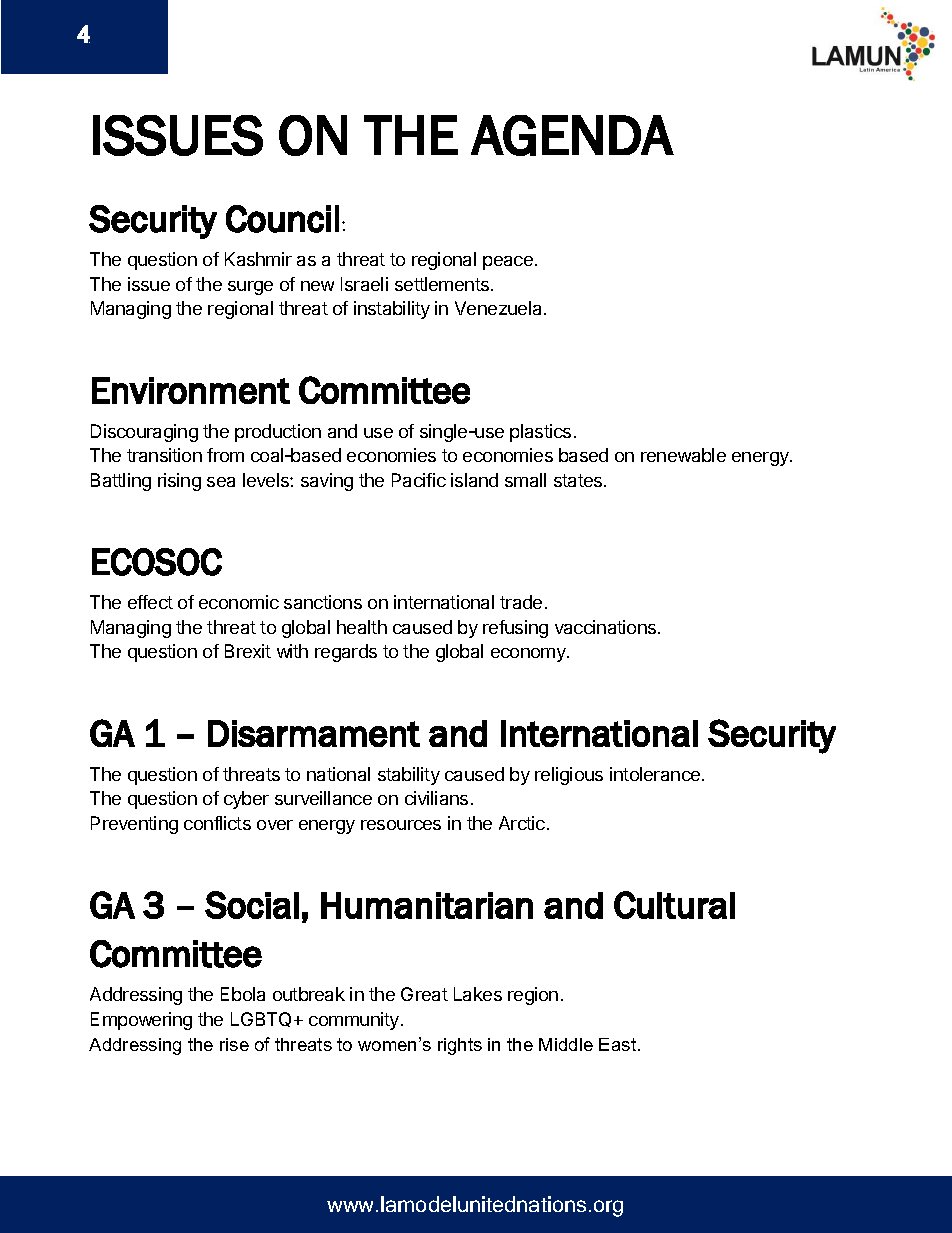 The width and height of the document is (952, 1233). Describe the element at coordinates (150, 602) in the document. I see `effect` at that location.
